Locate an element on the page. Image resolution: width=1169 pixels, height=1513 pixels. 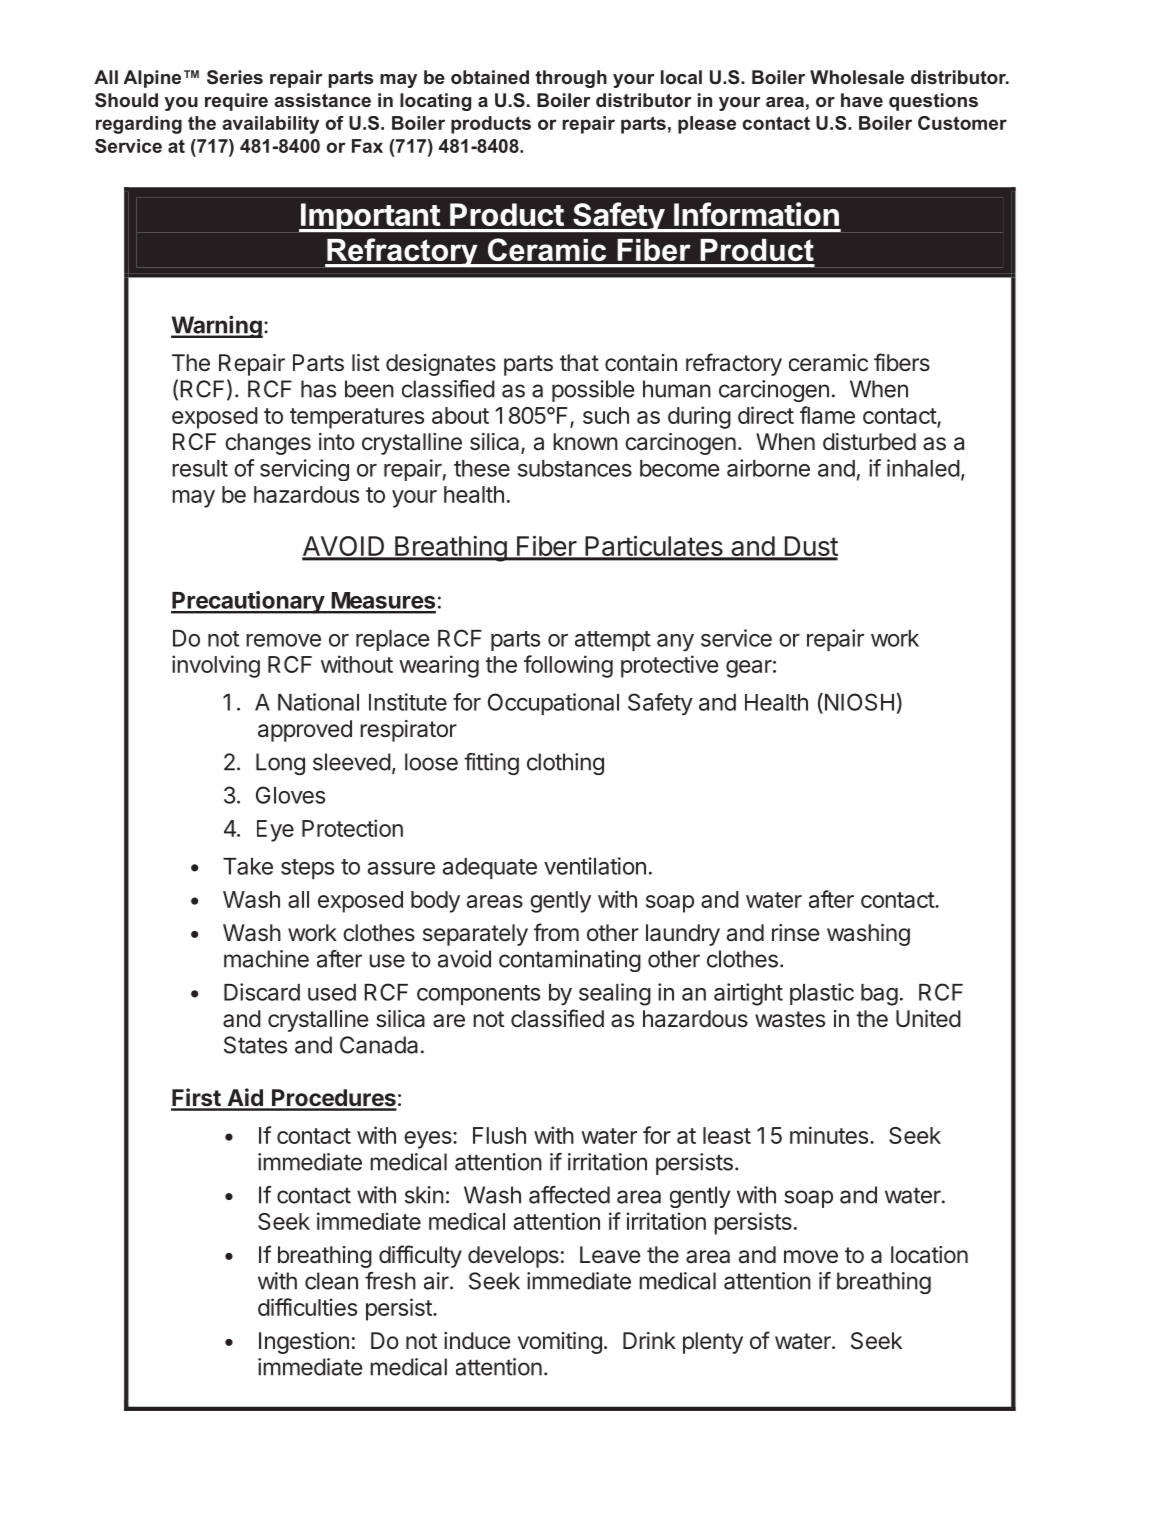
Precautionary is located at coordinates (248, 602).
